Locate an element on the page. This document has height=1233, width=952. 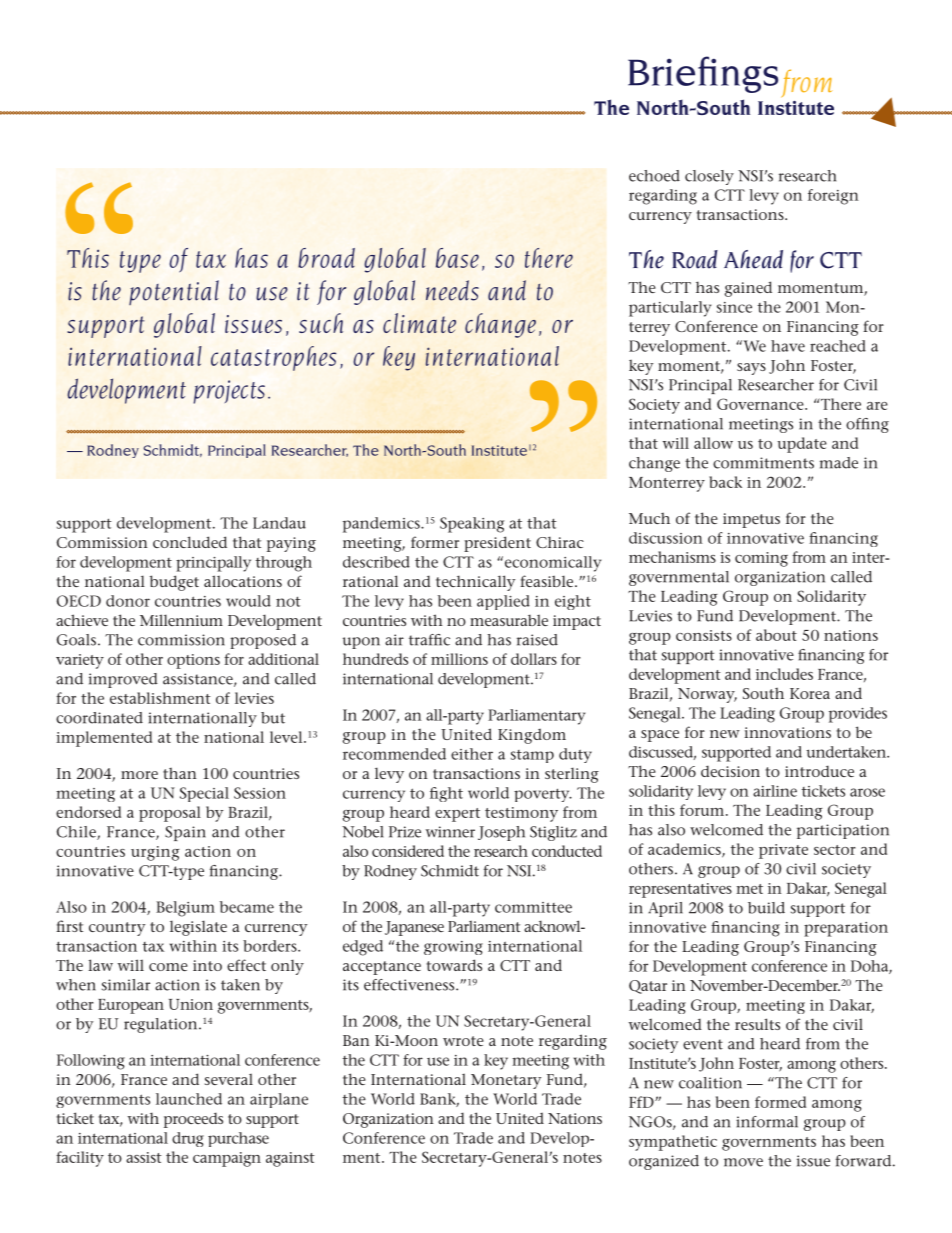
concluded is located at coordinates (190, 542).
